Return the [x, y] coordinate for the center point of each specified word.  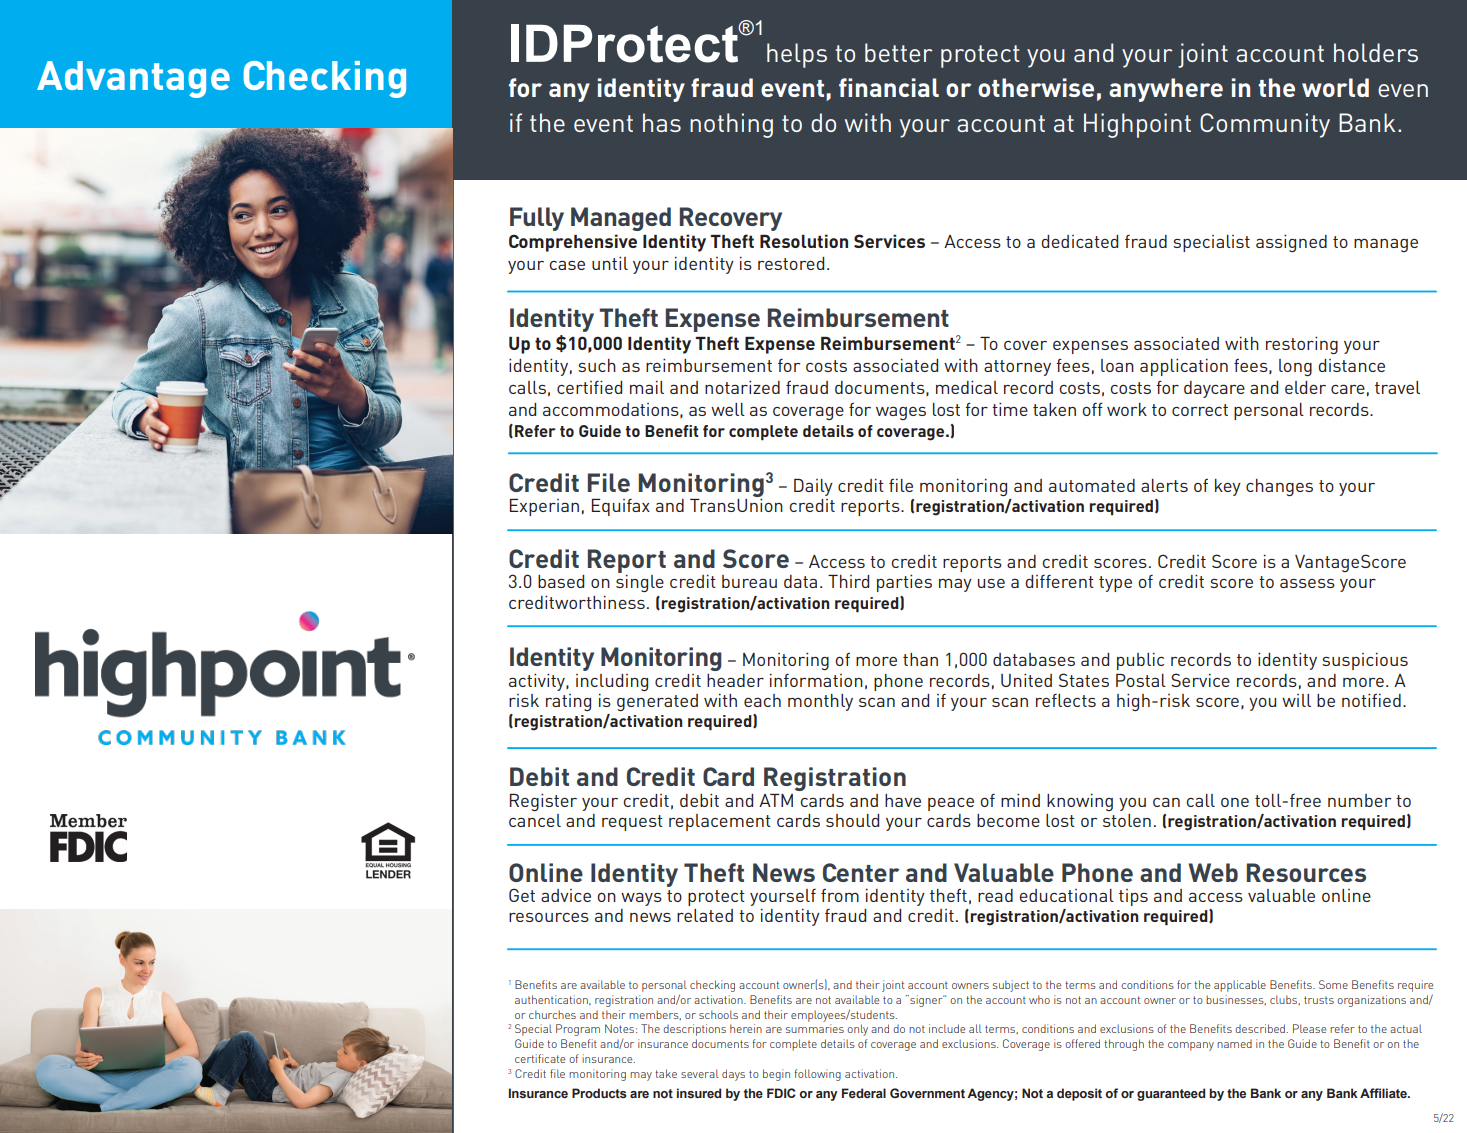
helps [797, 55]
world [1335, 87]
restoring [1302, 345]
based [561, 581]
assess [1307, 583]
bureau [749, 581]
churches [552, 1014]
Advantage [133, 79]
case [567, 265]
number [1359, 800]
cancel [535, 820]
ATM [776, 800]
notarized [742, 387]
